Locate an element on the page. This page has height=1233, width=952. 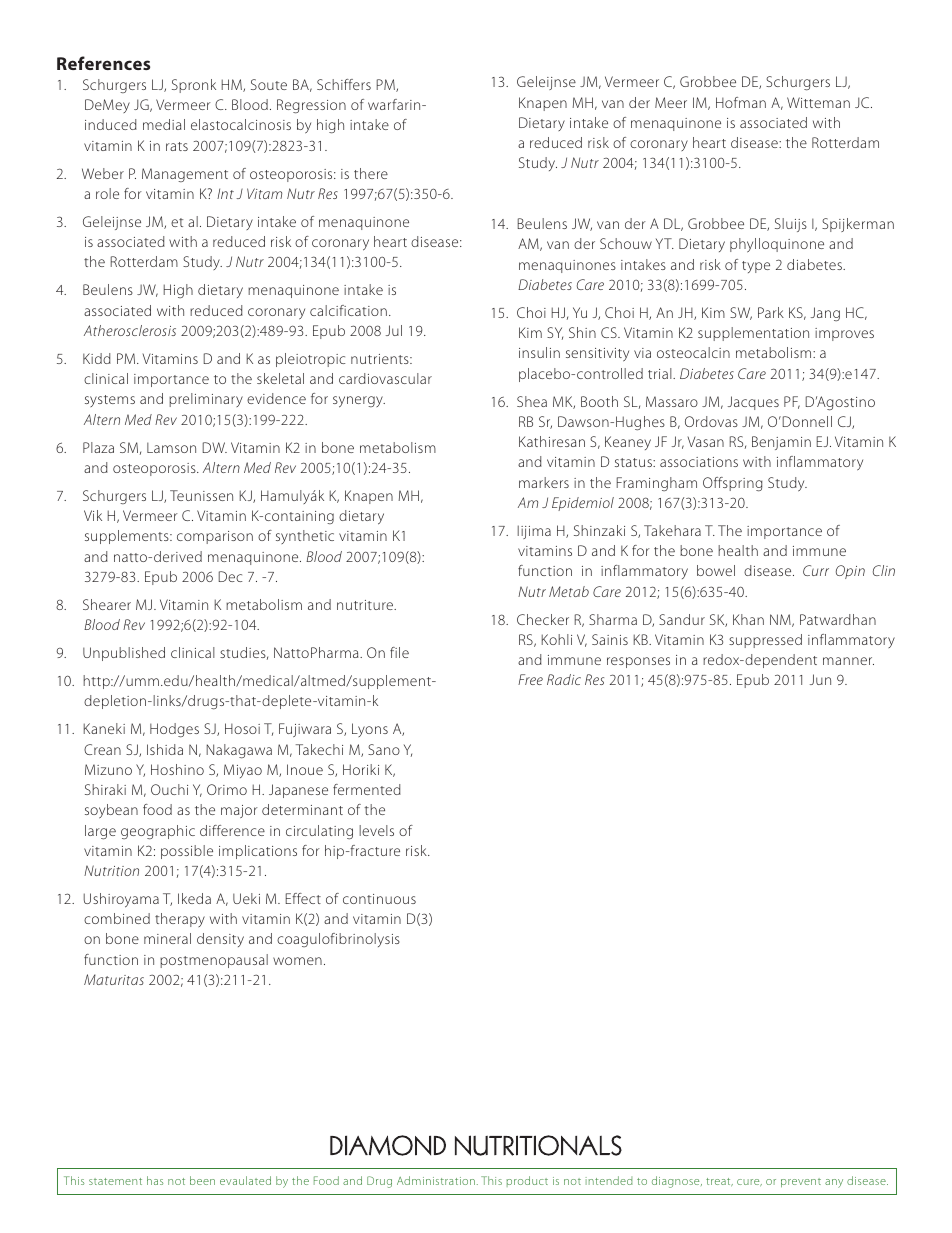
Ouchi is located at coordinates (169, 789).
